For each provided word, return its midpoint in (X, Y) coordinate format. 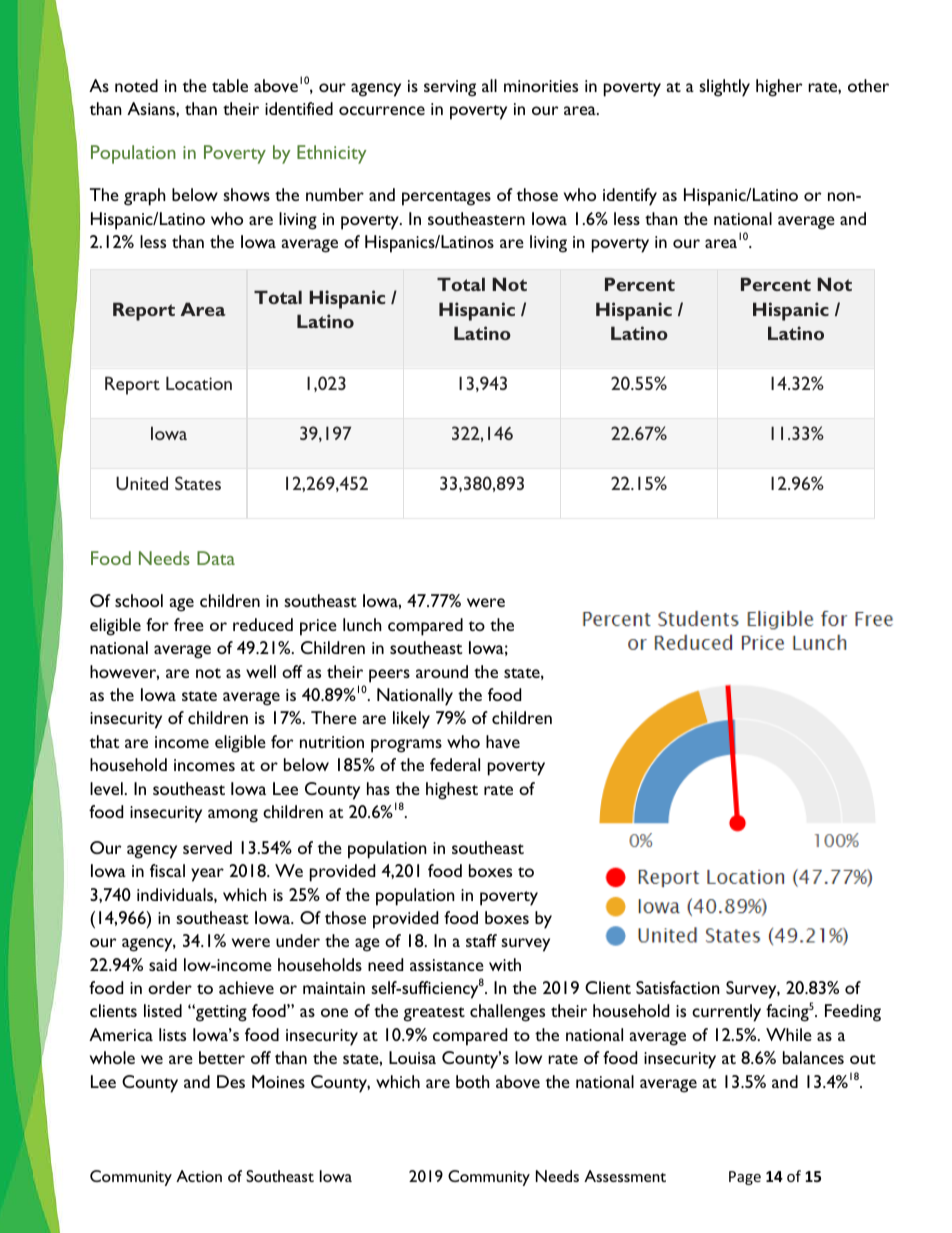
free (189, 624)
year (207, 875)
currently (726, 1013)
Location (199, 383)
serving (450, 88)
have (503, 741)
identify (630, 197)
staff (481, 940)
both (473, 1081)
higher (779, 88)
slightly (724, 88)
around (442, 671)
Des (231, 1081)
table (230, 85)
